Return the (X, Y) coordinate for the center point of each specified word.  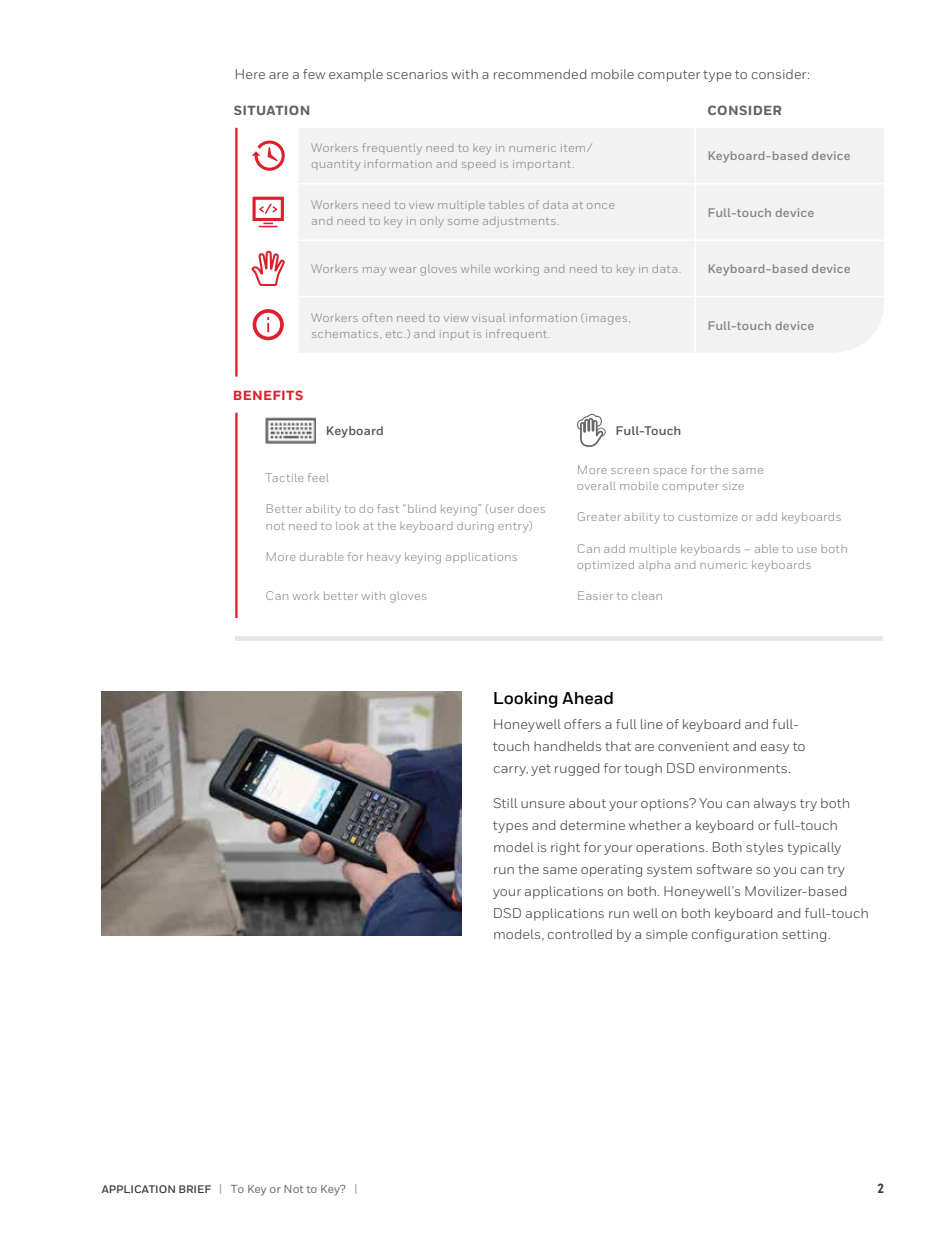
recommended (540, 74)
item (574, 148)
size (733, 486)
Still (505, 803)
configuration (735, 935)
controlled (580, 934)
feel (318, 477)
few (314, 74)
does (531, 508)
